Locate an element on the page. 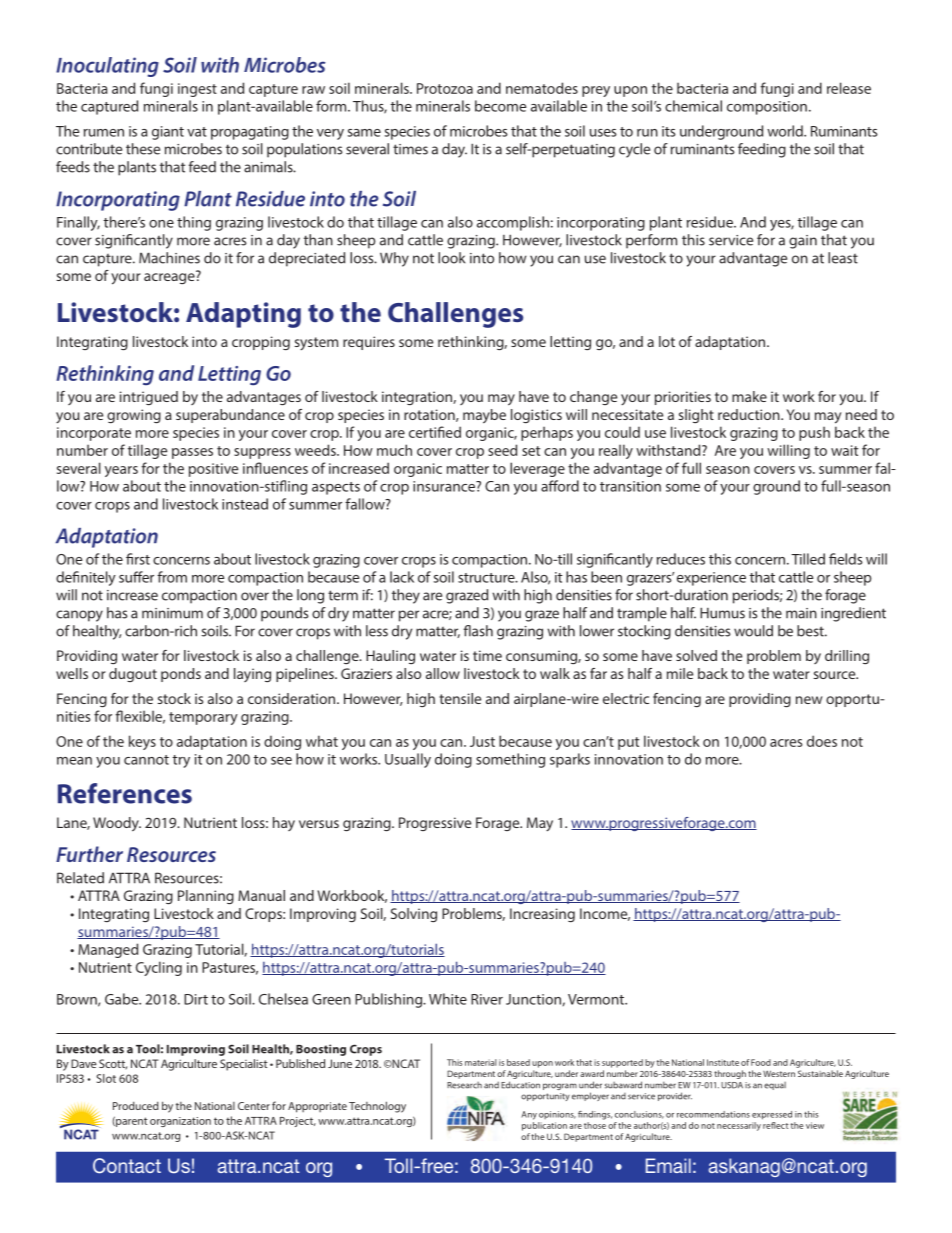 The width and height of the document is (952, 1233). reduction is located at coordinates (750, 414).
